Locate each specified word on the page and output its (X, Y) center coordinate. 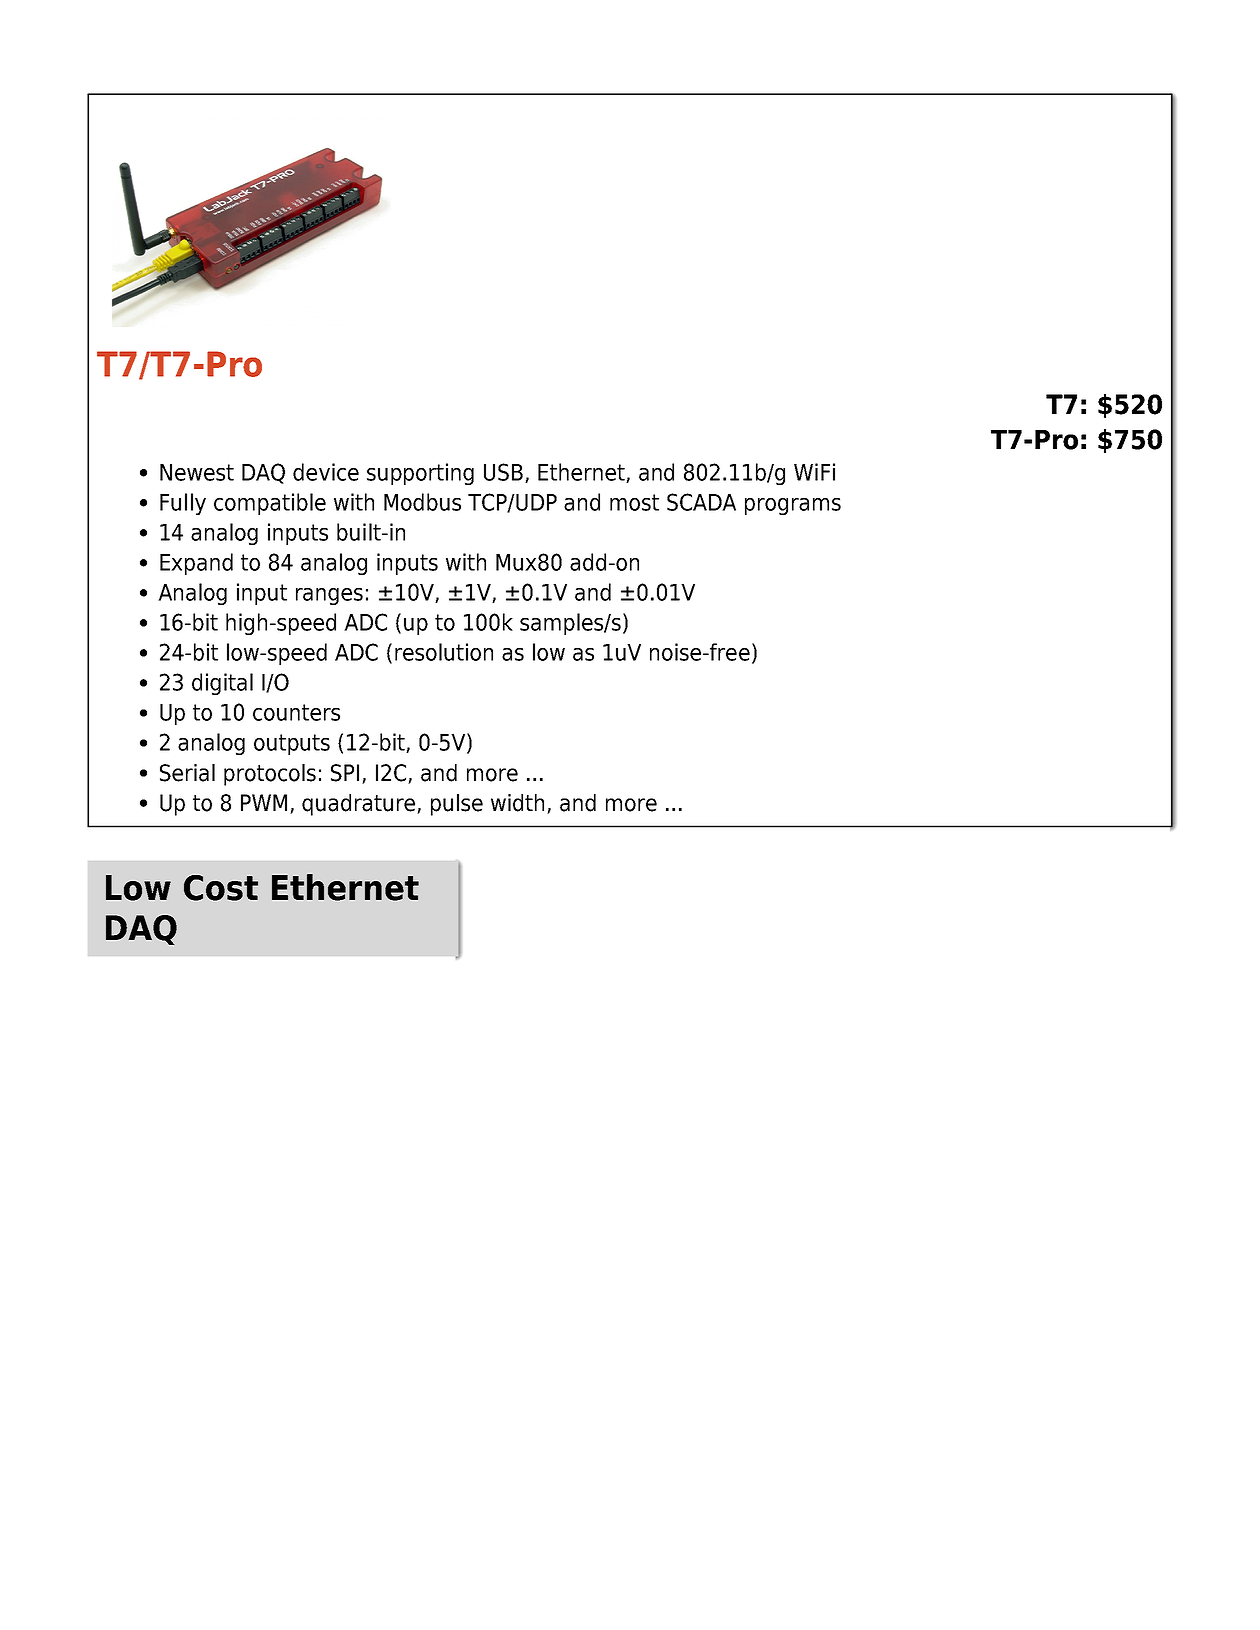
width (517, 803)
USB (503, 472)
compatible (270, 504)
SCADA (701, 502)
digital (222, 684)
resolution (444, 652)
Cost (221, 888)
